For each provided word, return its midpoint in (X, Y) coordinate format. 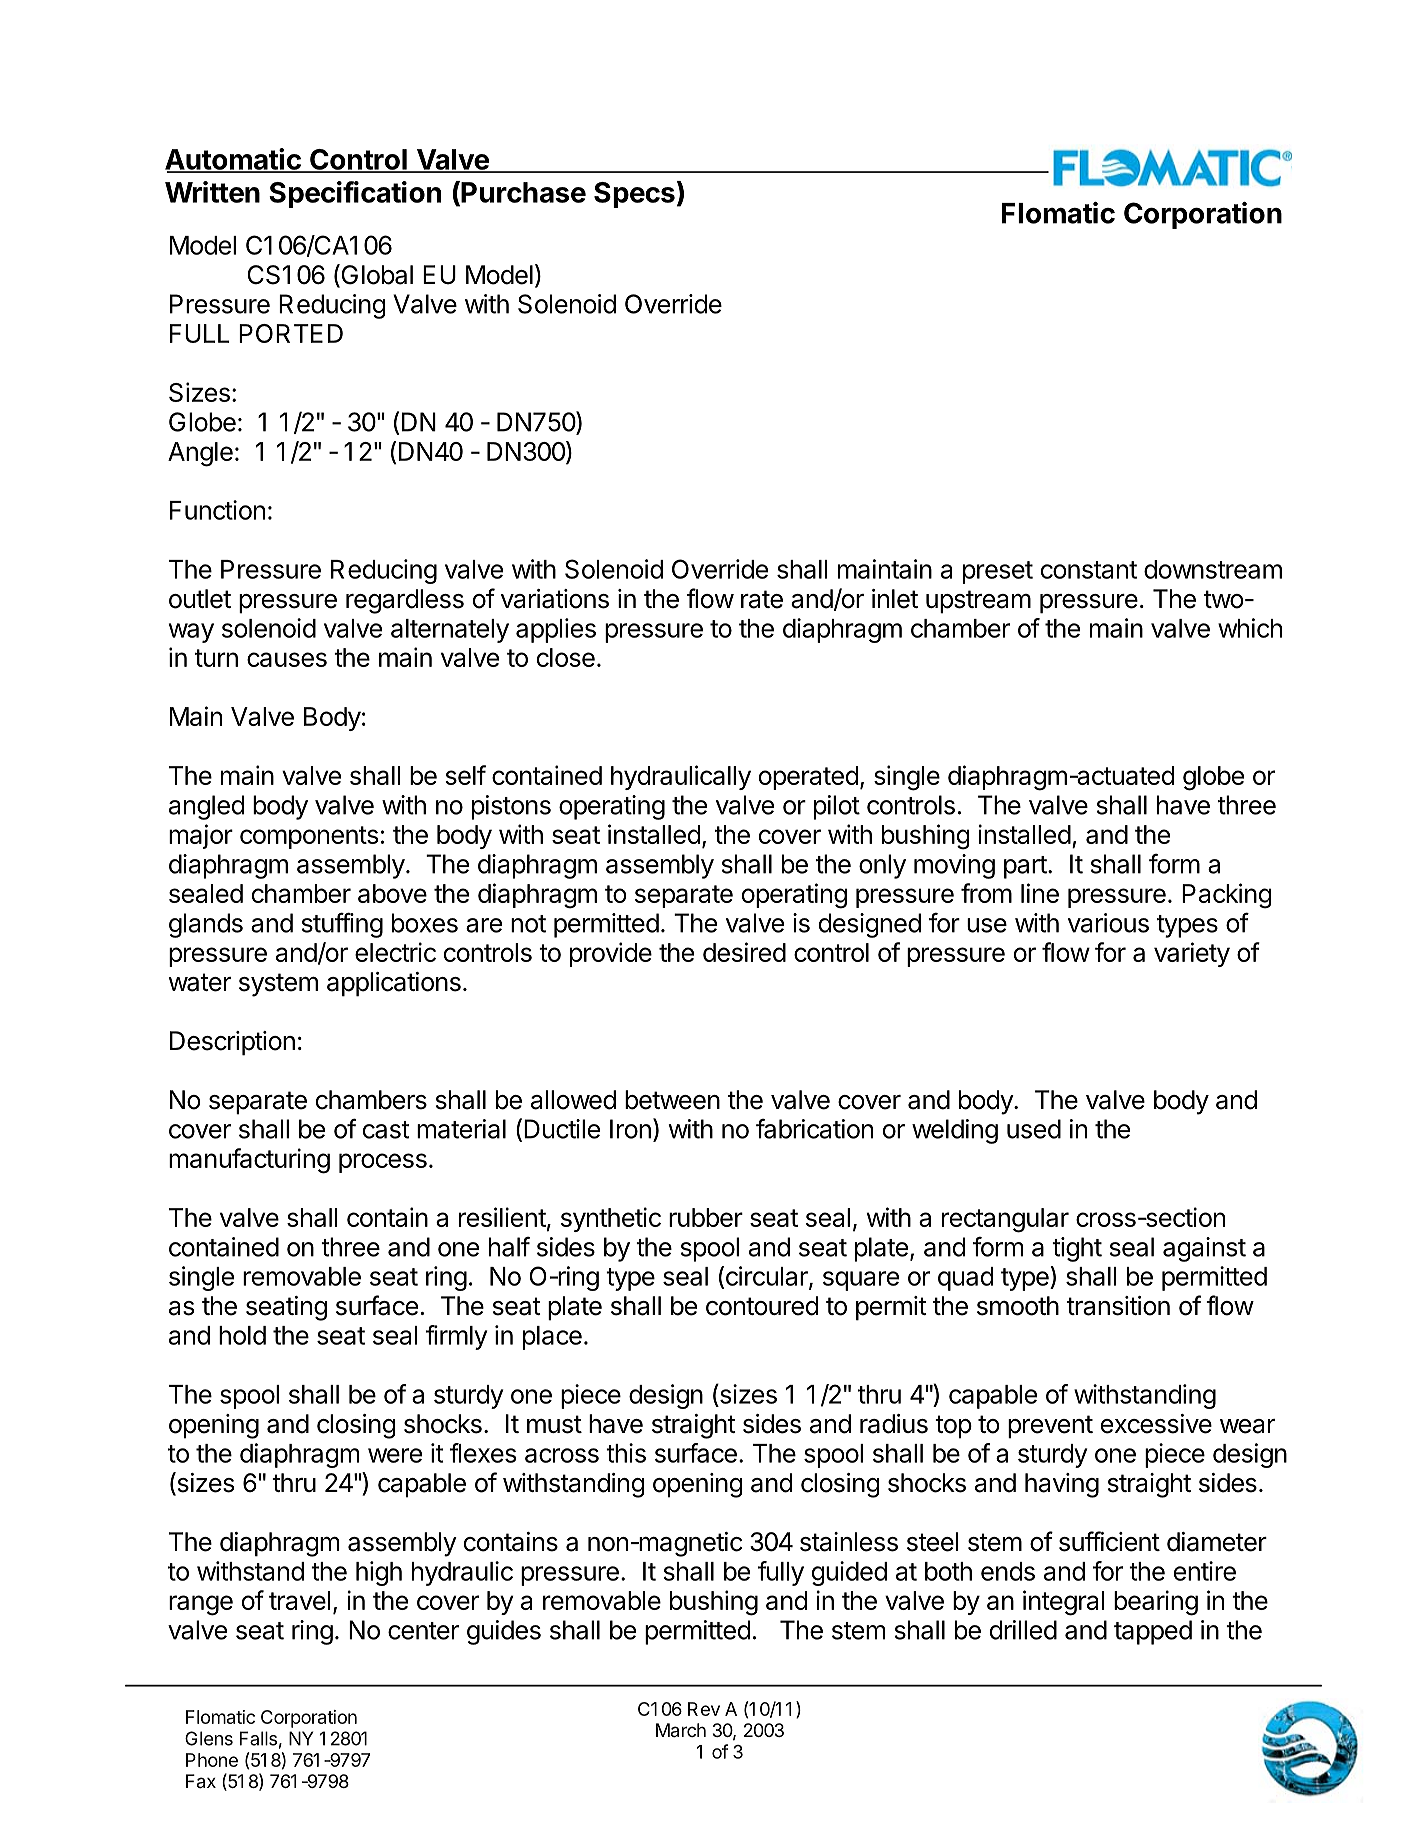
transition (1118, 1306)
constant (1089, 570)
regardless (405, 601)
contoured (762, 1306)
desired (744, 952)
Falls (258, 1738)
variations (555, 599)
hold (242, 1335)
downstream (1213, 569)
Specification (355, 194)
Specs (634, 195)
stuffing (342, 925)
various (1108, 923)
